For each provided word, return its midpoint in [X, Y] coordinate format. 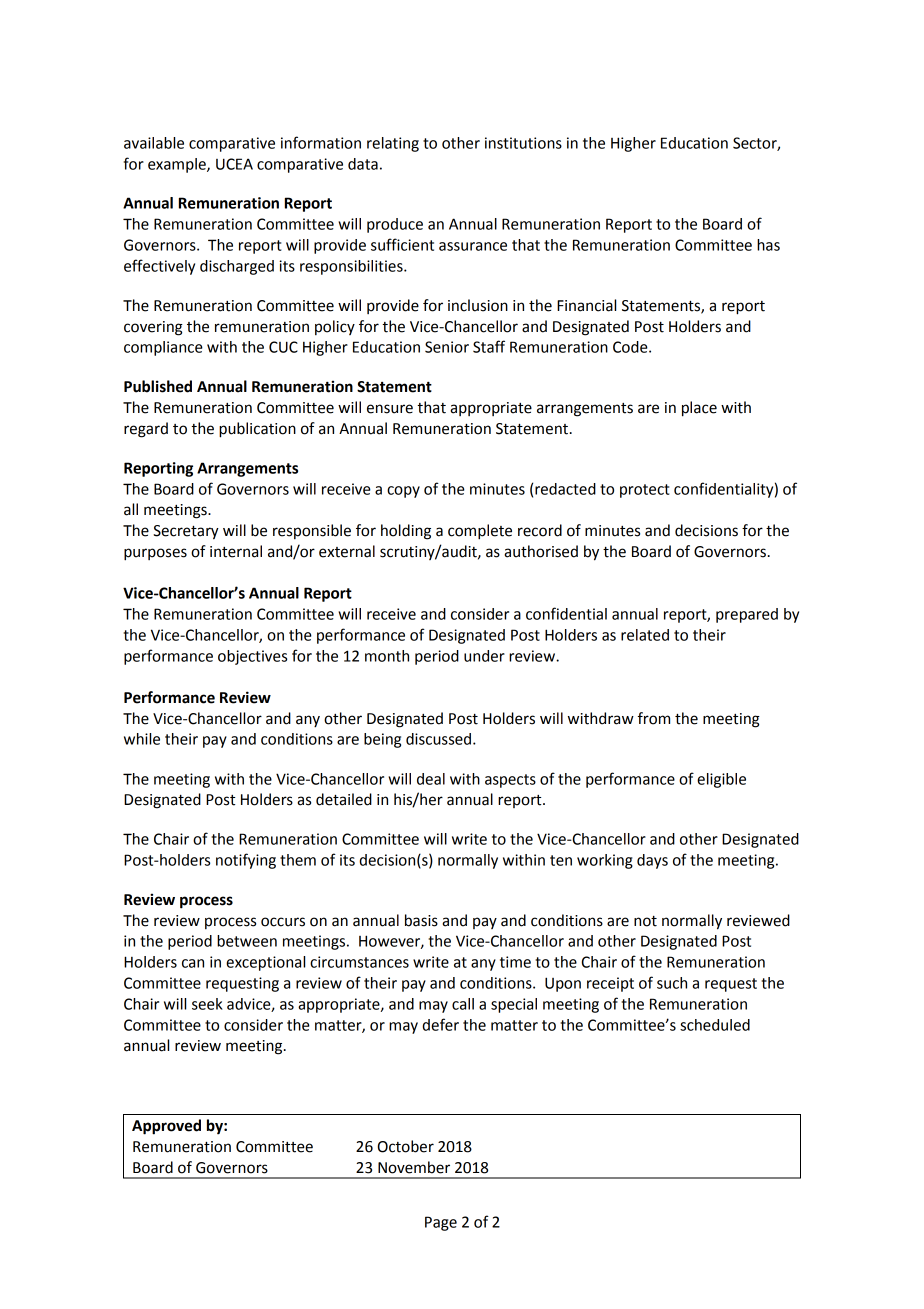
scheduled [715, 1025]
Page [441, 1223]
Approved [166, 1127]
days [652, 861]
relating [393, 144]
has [768, 245]
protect [644, 491]
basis [421, 920]
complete [480, 532]
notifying [246, 861]
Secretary [186, 532]
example [178, 165]
